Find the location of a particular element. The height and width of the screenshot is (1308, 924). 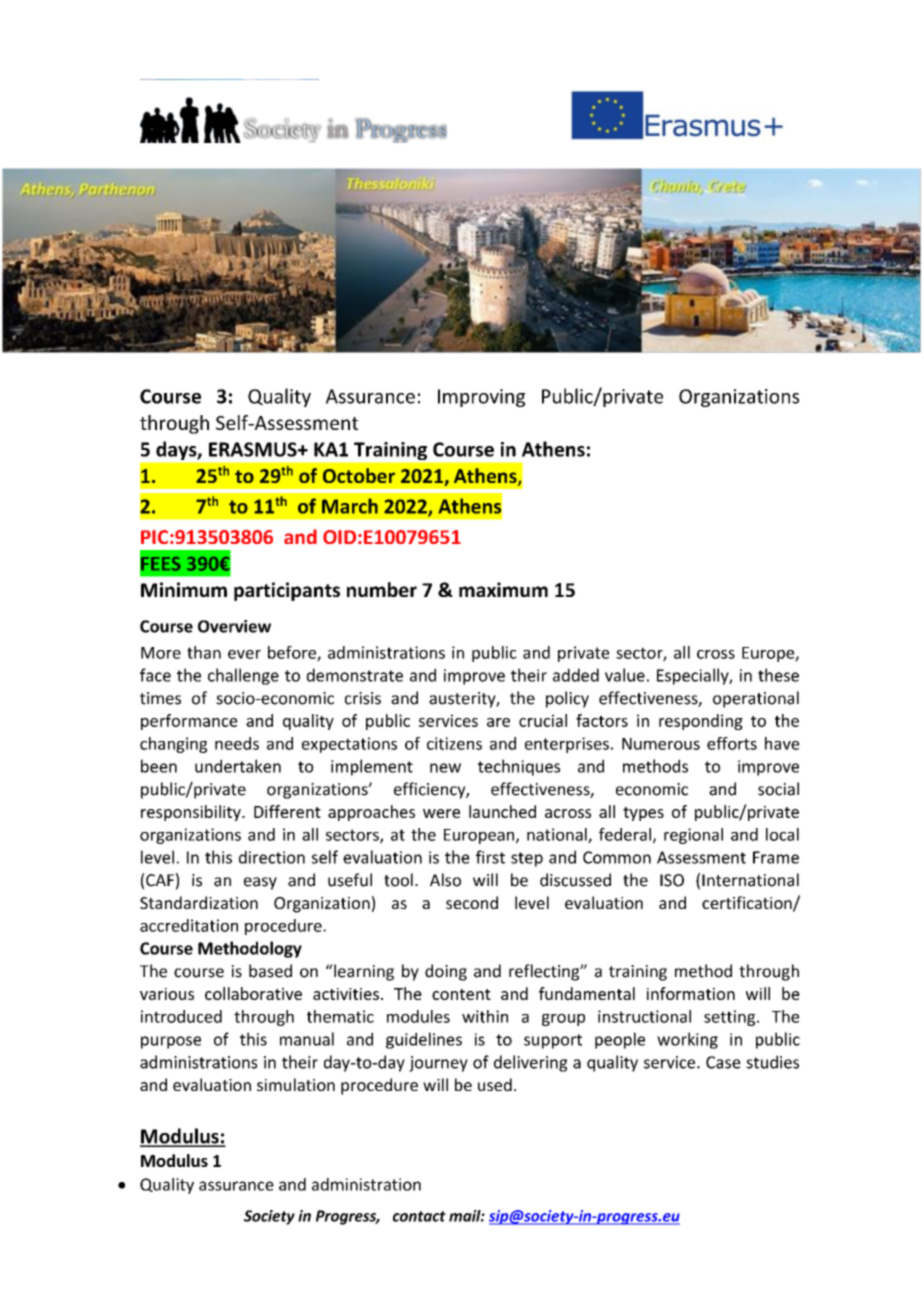

responsibility is located at coordinates (192, 813).
